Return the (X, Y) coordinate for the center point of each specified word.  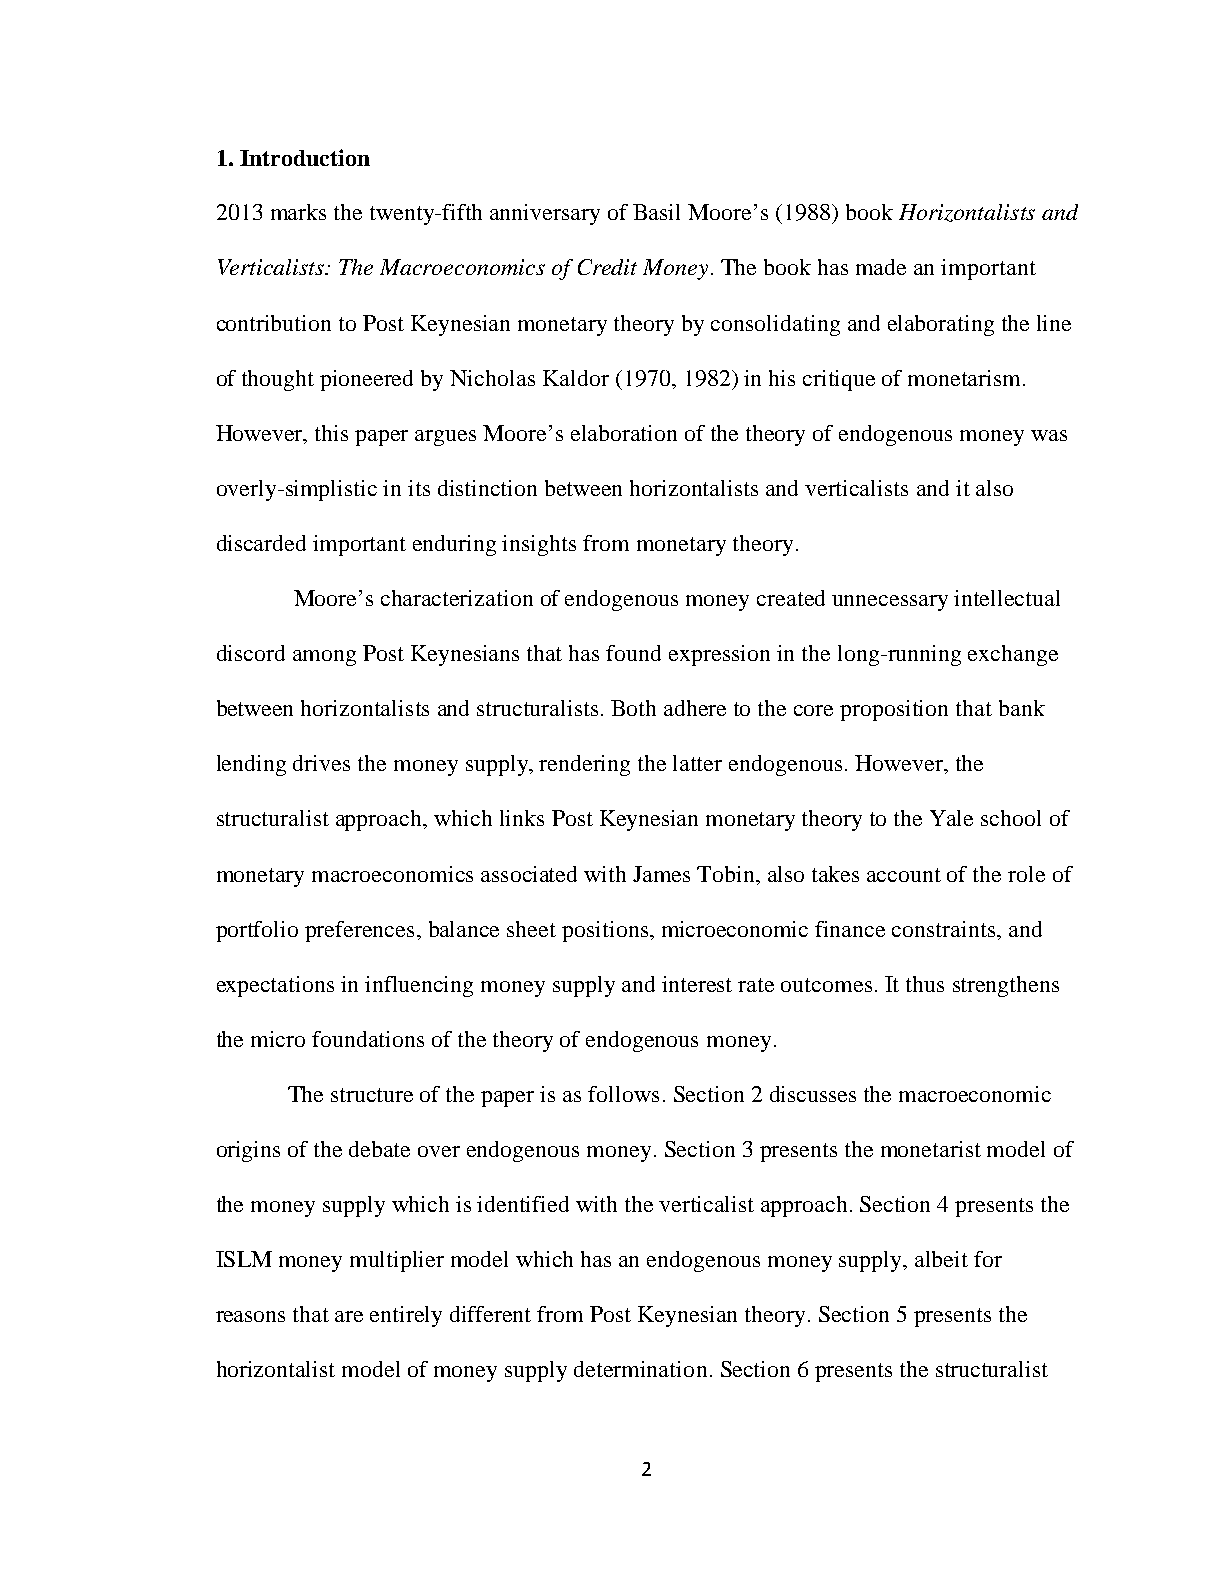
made (881, 267)
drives (321, 763)
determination (640, 1369)
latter (697, 763)
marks (298, 212)
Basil (656, 212)
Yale (951, 818)
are (349, 1316)
